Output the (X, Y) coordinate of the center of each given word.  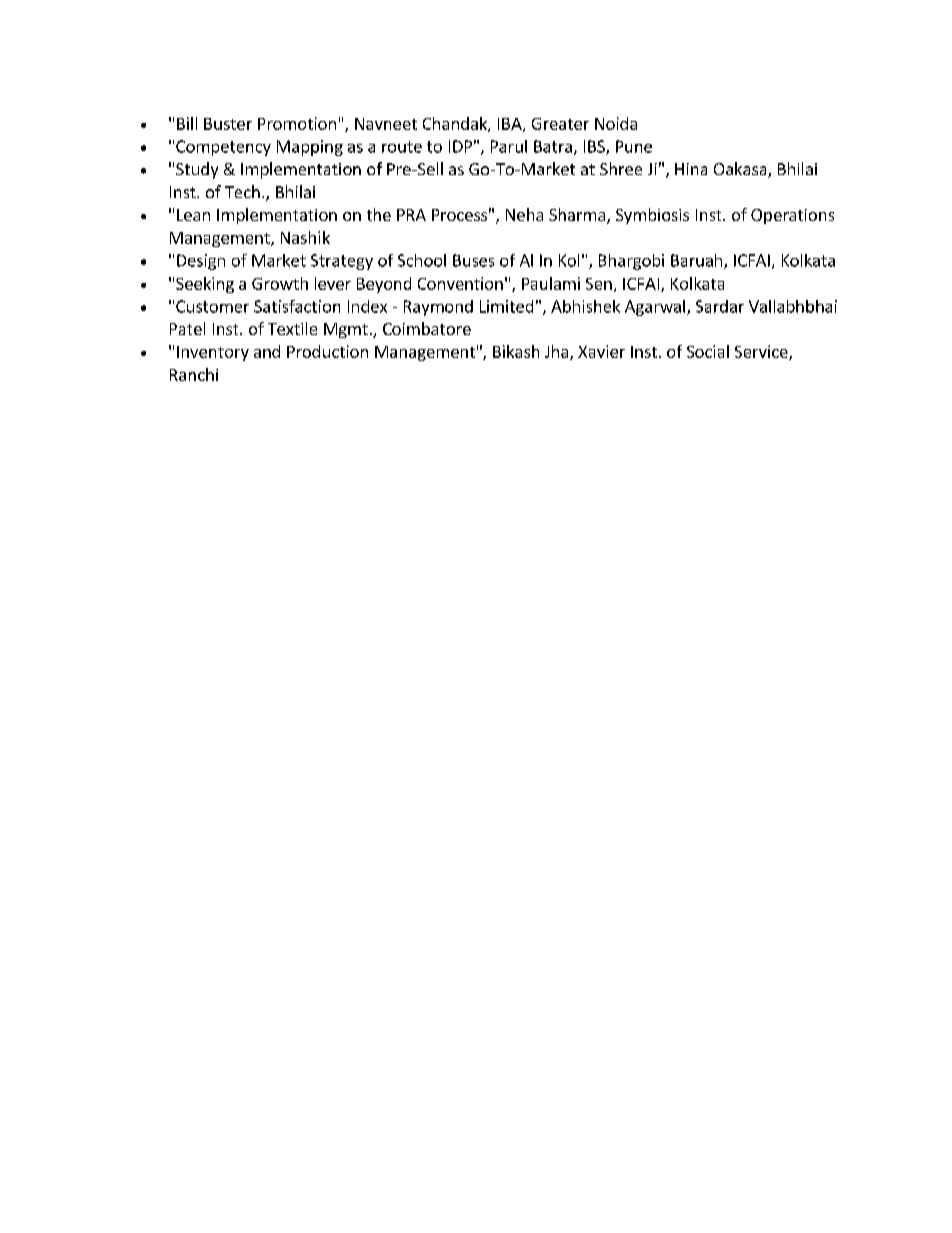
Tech (242, 191)
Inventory (213, 353)
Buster (228, 124)
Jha (556, 351)
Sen (599, 284)
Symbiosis (652, 216)
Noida (616, 123)
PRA (411, 215)
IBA (511, 125)
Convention (460, 283)
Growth (280, 283)
